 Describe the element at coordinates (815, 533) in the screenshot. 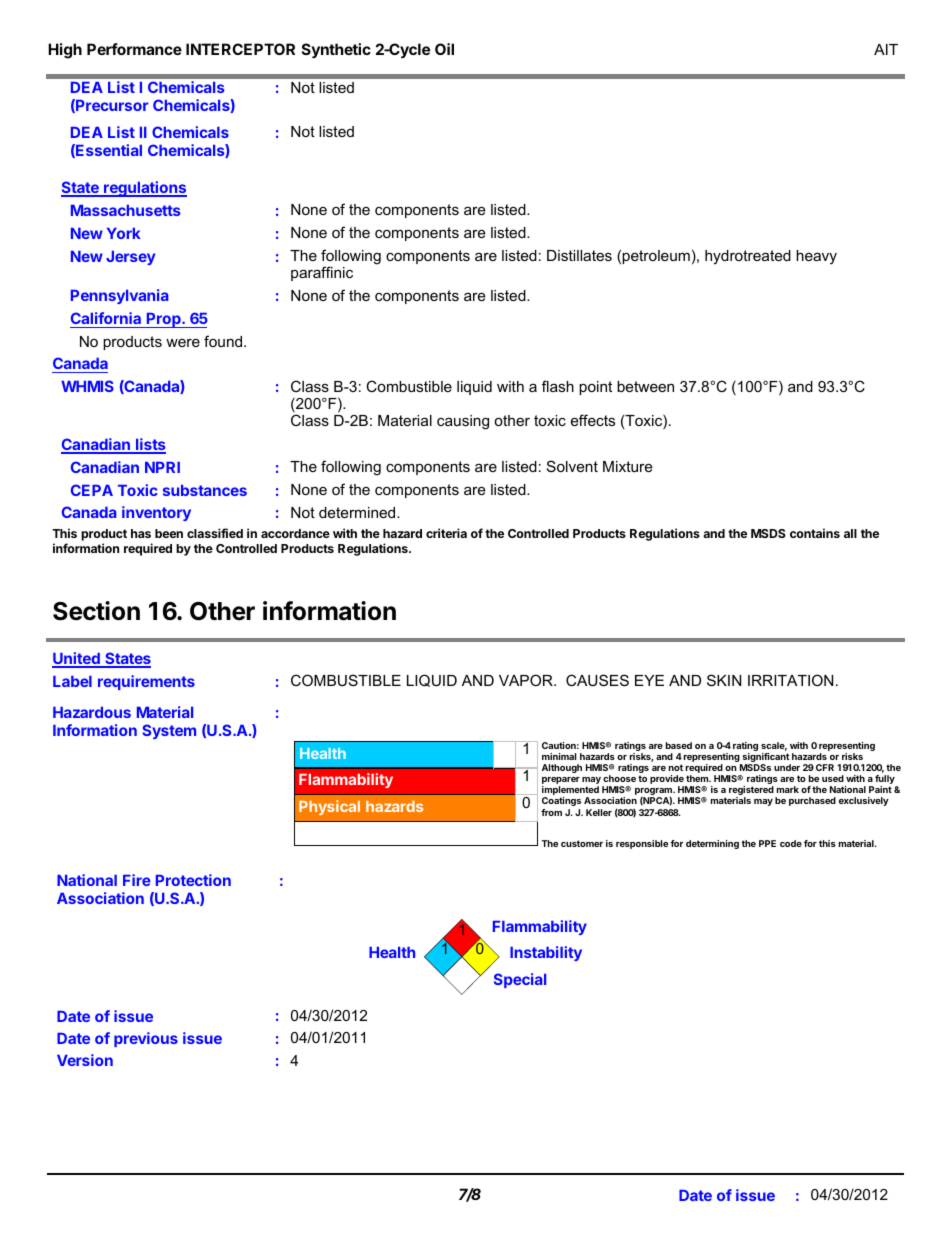

I see `contains` at that location.
